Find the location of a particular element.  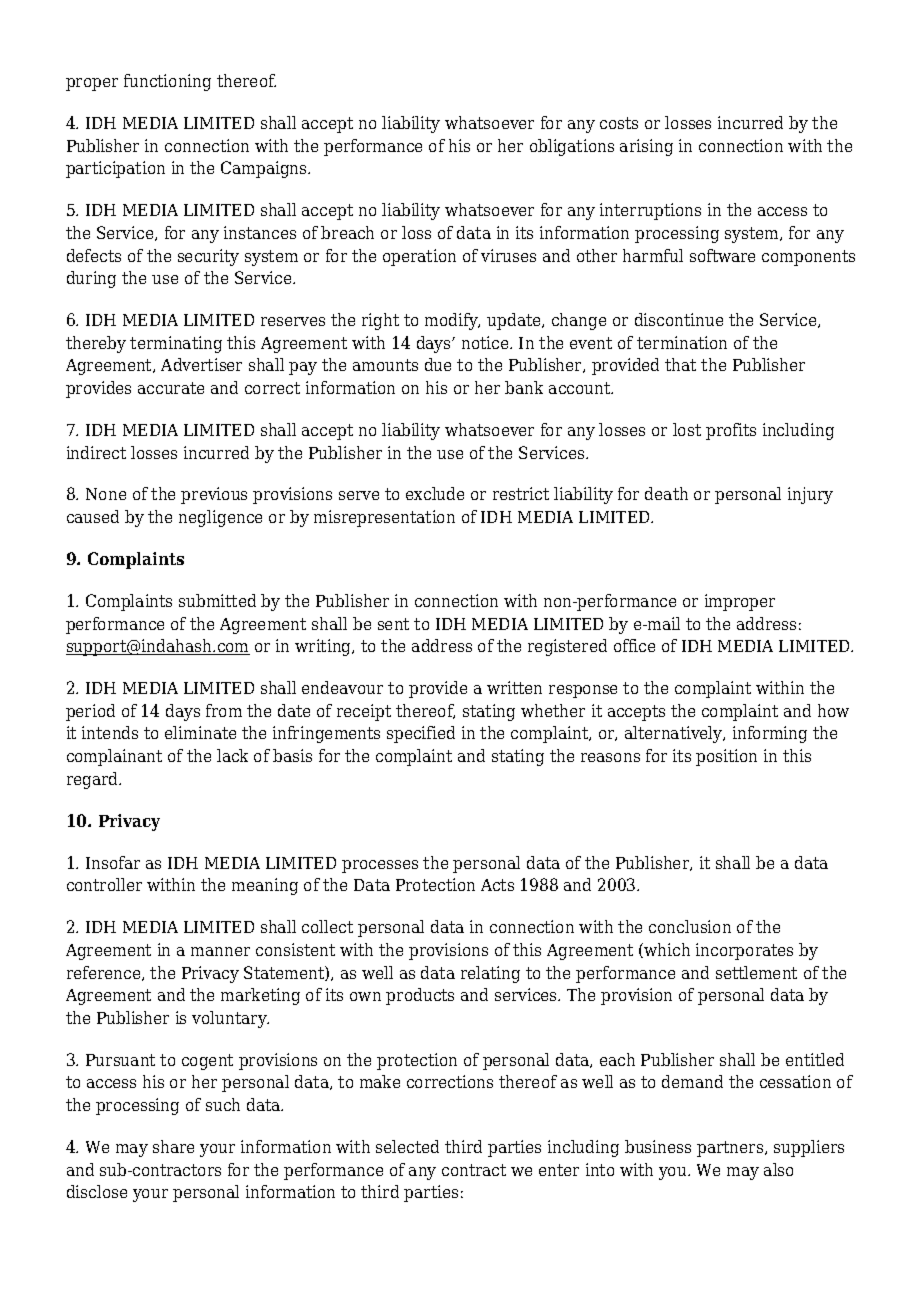

obligations is located at coordinates (572, 147).
